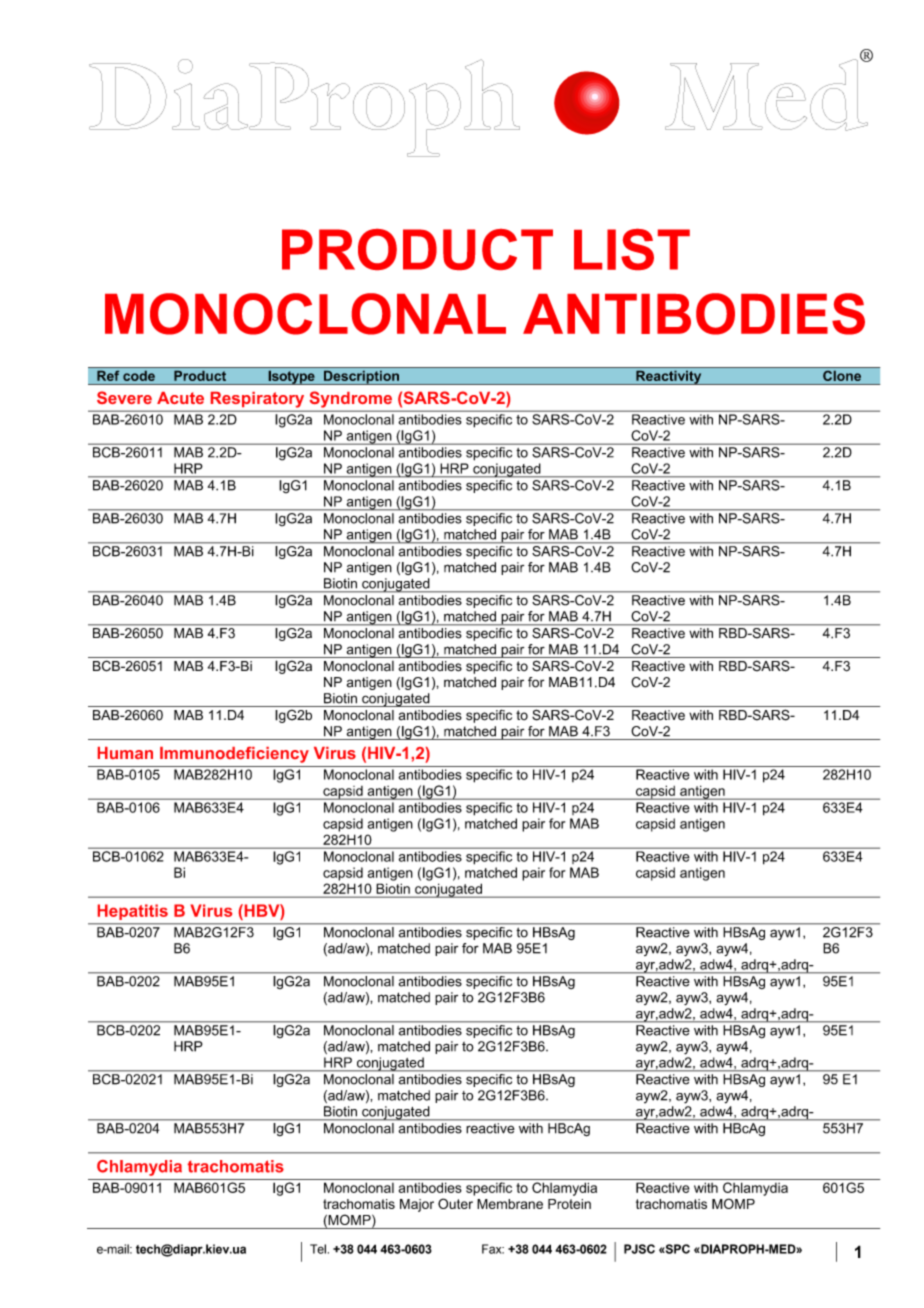  I want to click on Protein, so click(569, 1204).
